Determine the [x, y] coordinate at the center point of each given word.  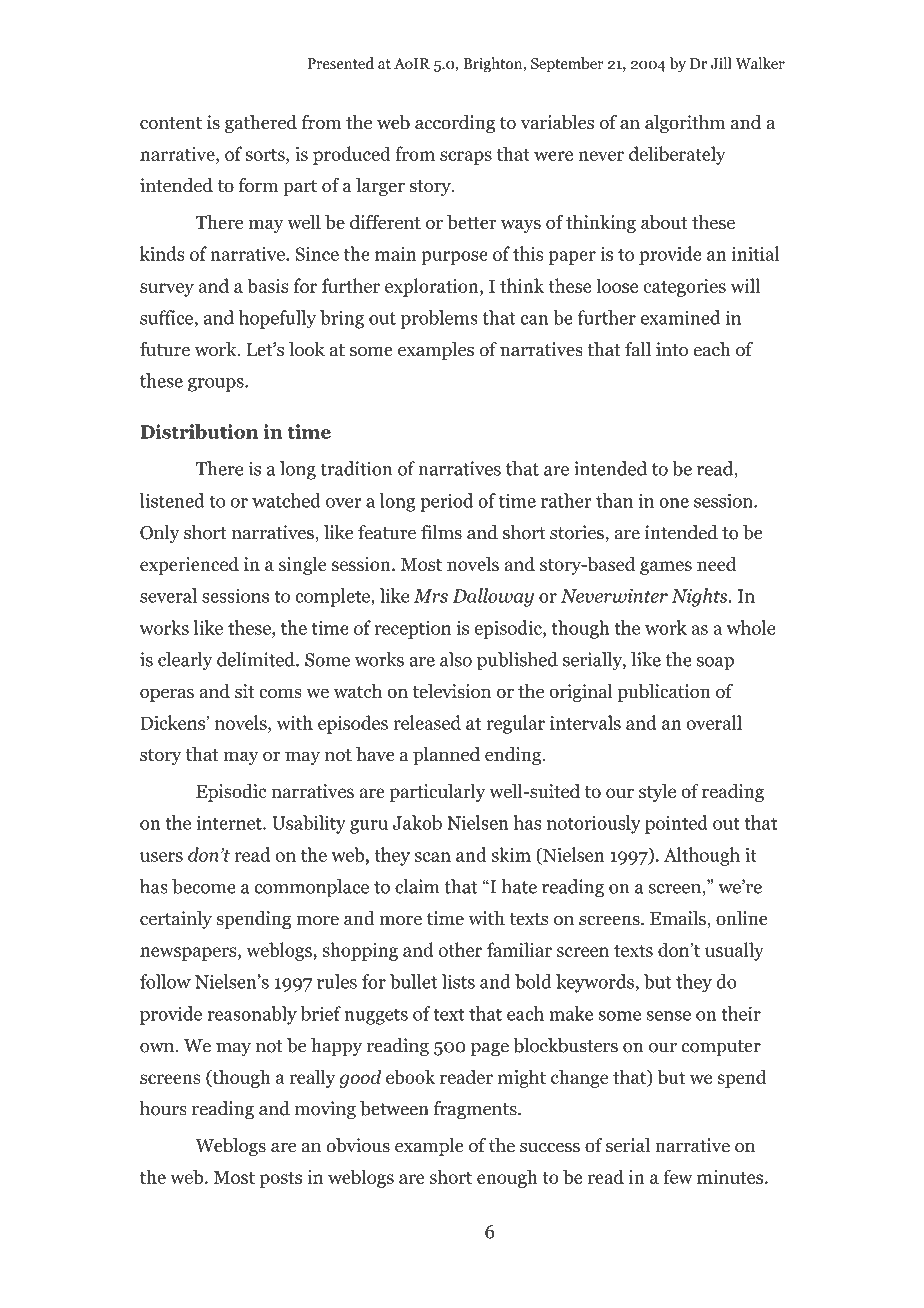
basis [268, 285]
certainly [176, 920]
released [427, 722]
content [171, 123]
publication [664, 693]
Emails [679, 919]
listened [172, 500]
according [455, 124]
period [446, 502]
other [460, 949]
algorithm [685, 124]
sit [245, 691]
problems [439, 319]
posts [281, 1180]
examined [680, 317]
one [674, 503]
